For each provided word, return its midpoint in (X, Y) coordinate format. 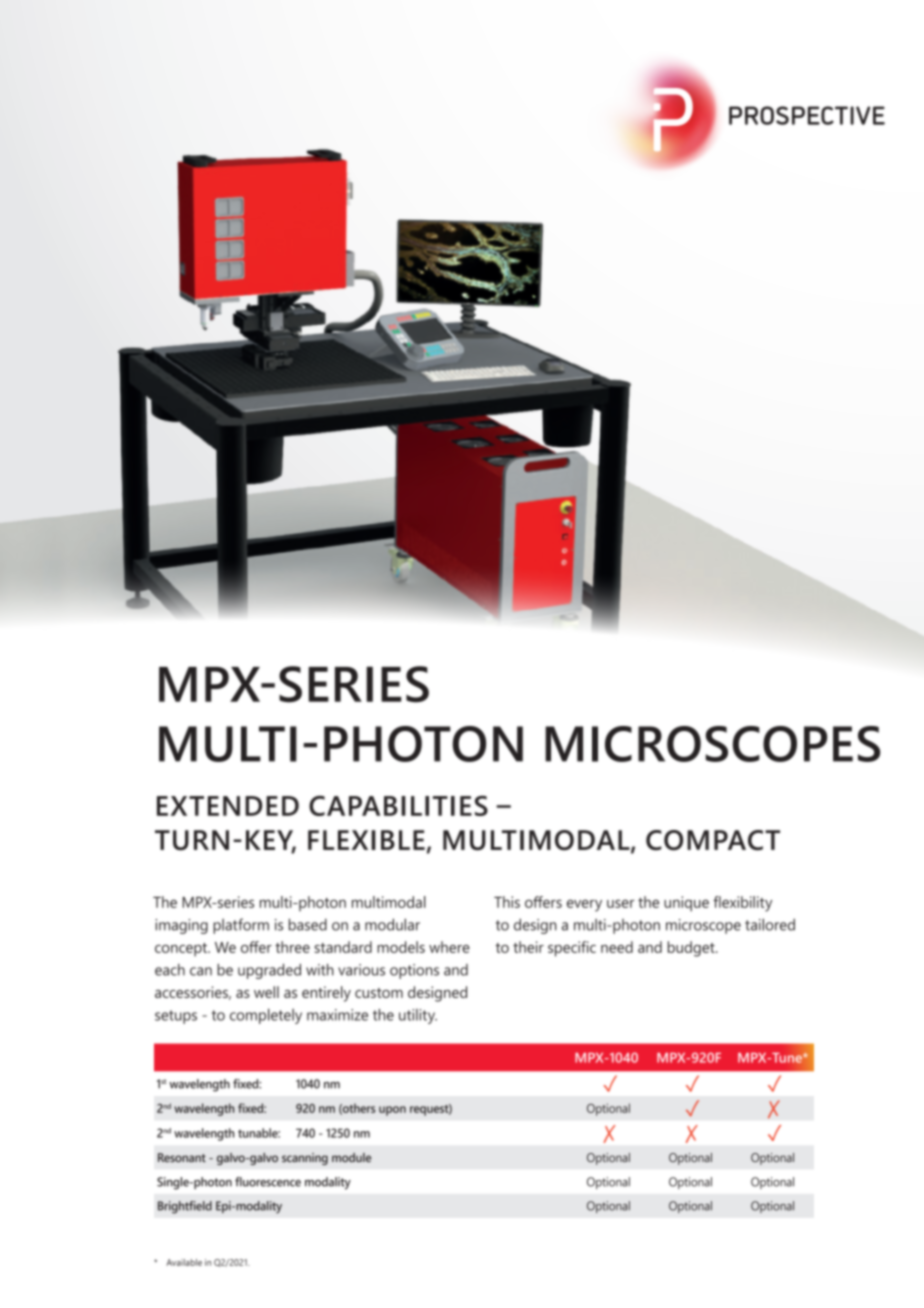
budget (692, 949)
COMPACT (713, 840)
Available (184, 1262)
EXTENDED (228, 806)
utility (418, 1016)
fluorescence (268, 1182)
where (449, 947)
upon (392, 1111)
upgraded (269, 971)
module (351, 1157)
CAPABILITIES (398, 806)
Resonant (182, 1157)
